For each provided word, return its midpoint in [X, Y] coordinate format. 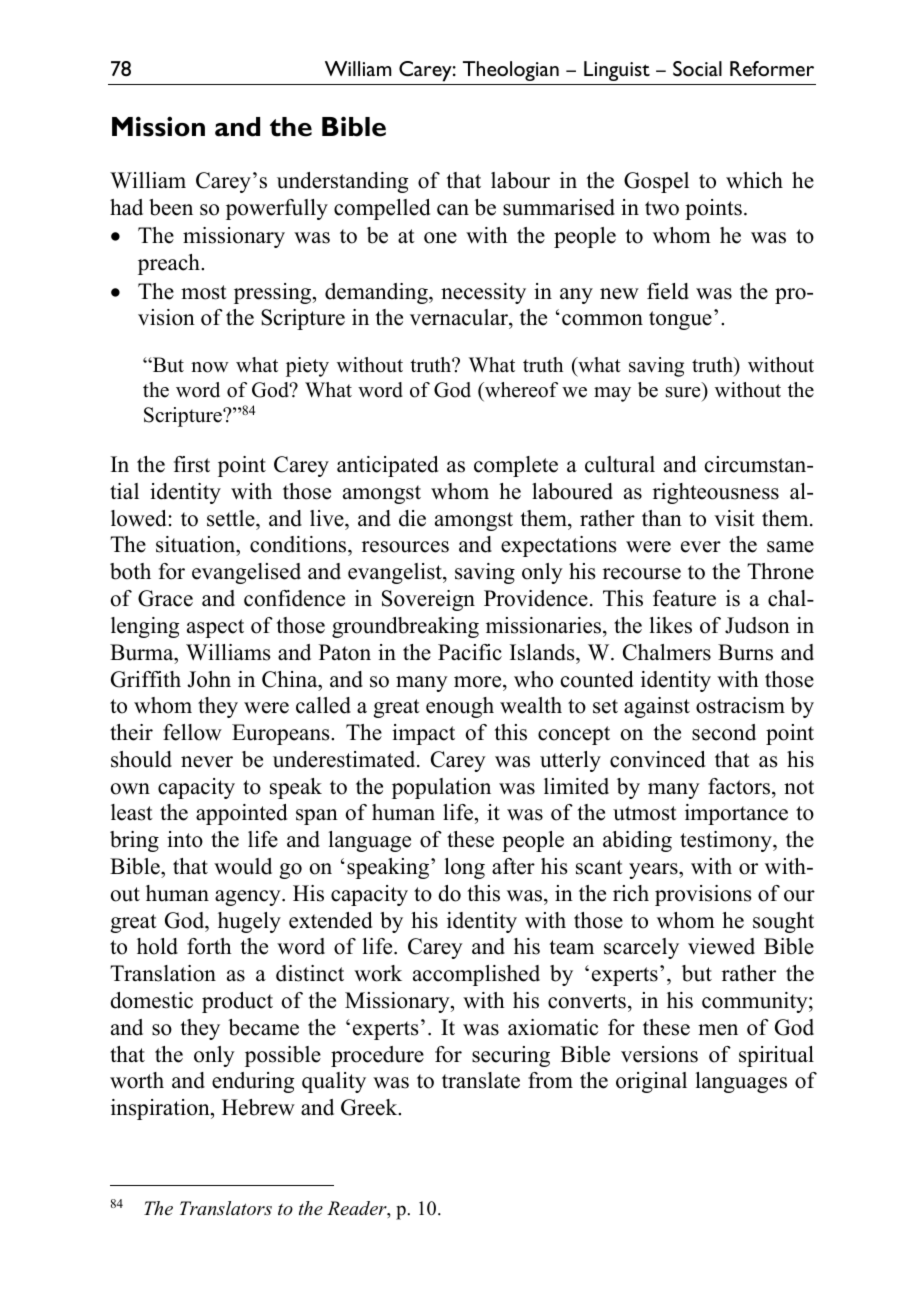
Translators [226, 1208]
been [171, 207]
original [651, 1082]
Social [697, 69]
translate [481, 1080]
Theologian [511, 71]
